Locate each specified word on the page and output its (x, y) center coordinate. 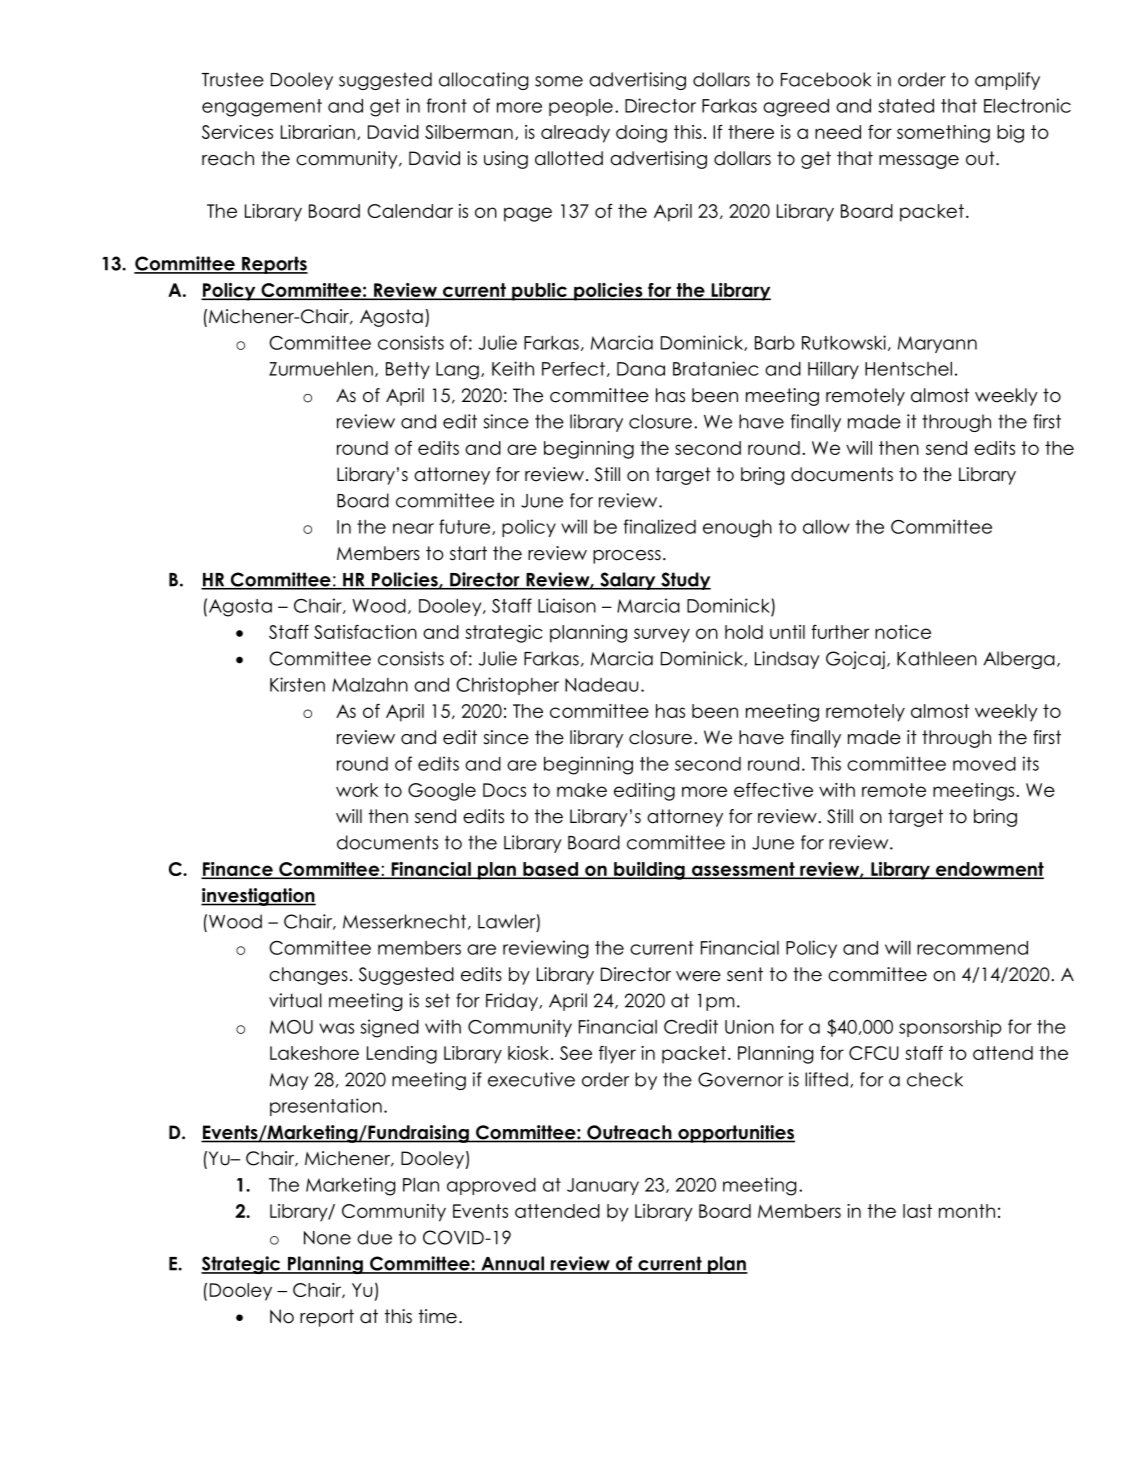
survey (662, 635)
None (327, 1238)
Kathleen (937, 658)
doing (641, 134)
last (917, 1211)
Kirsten (297, 684)
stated (906, 106)
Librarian (318, 132)
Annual (512, 1264)
